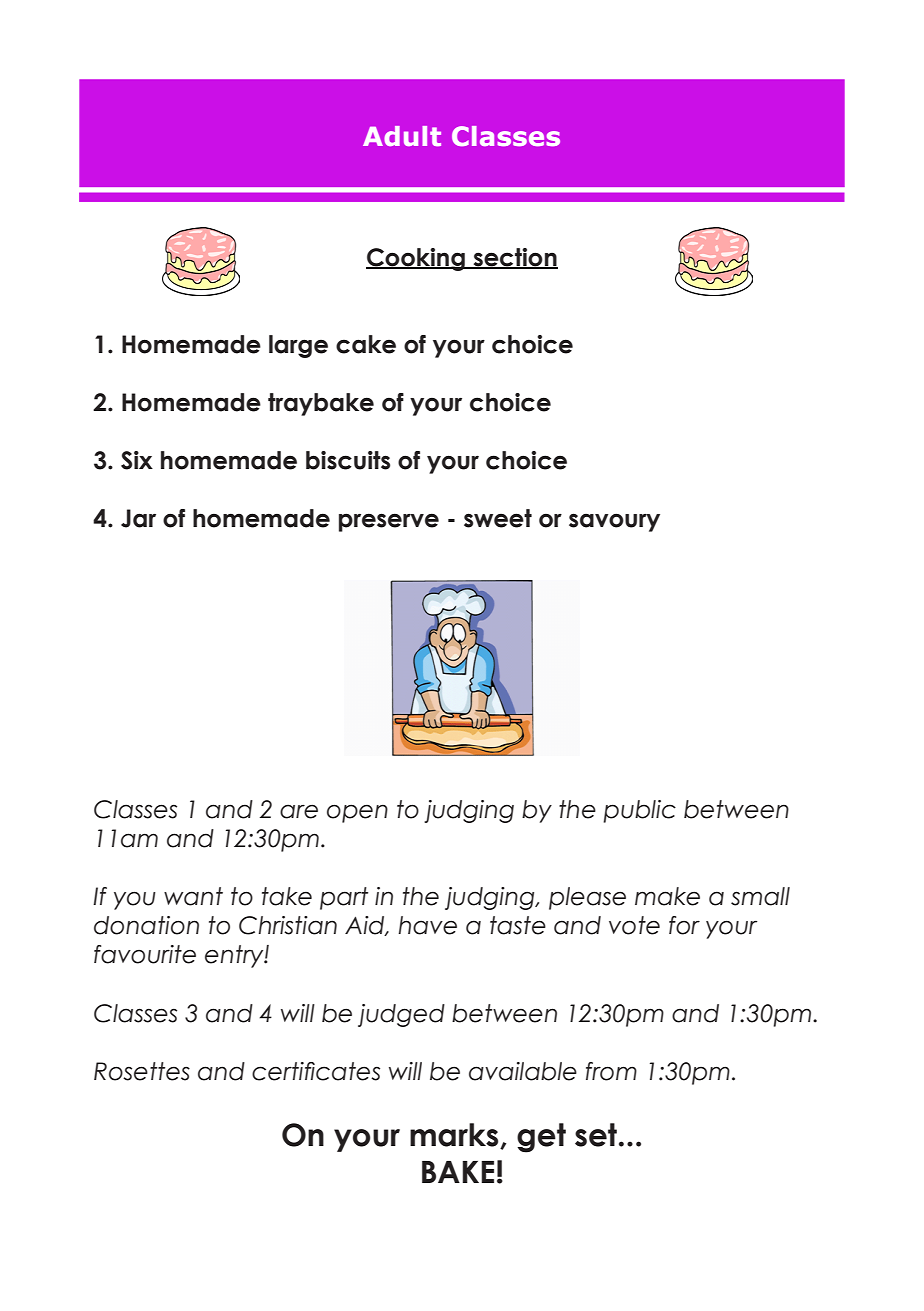 The image size is (924, 1311). I want to click on are, so click(299, 811).
